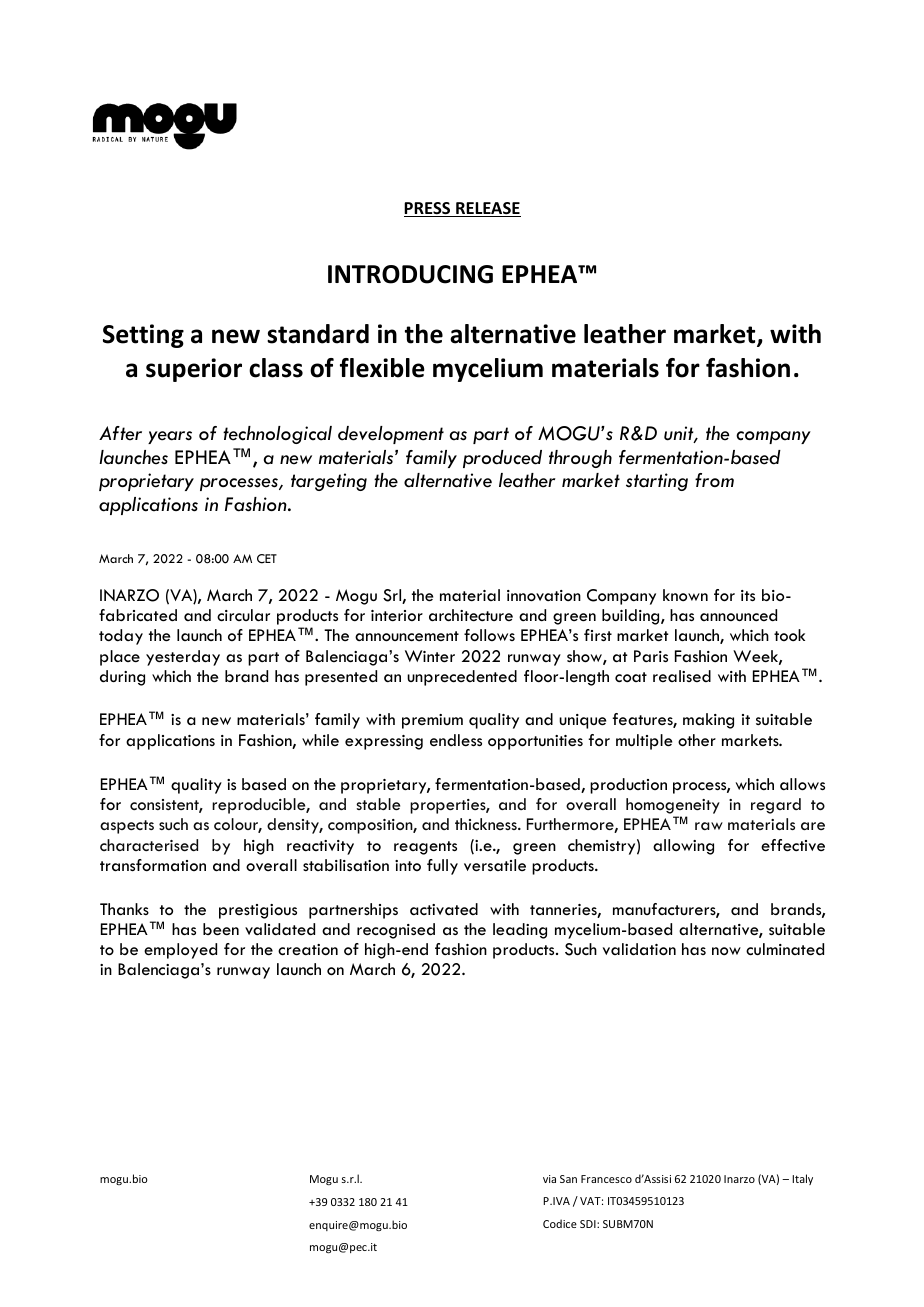 This document has height=1307, width=924. Describe the element at coordinates (708, 721) in the document. I see `making` at that location.
